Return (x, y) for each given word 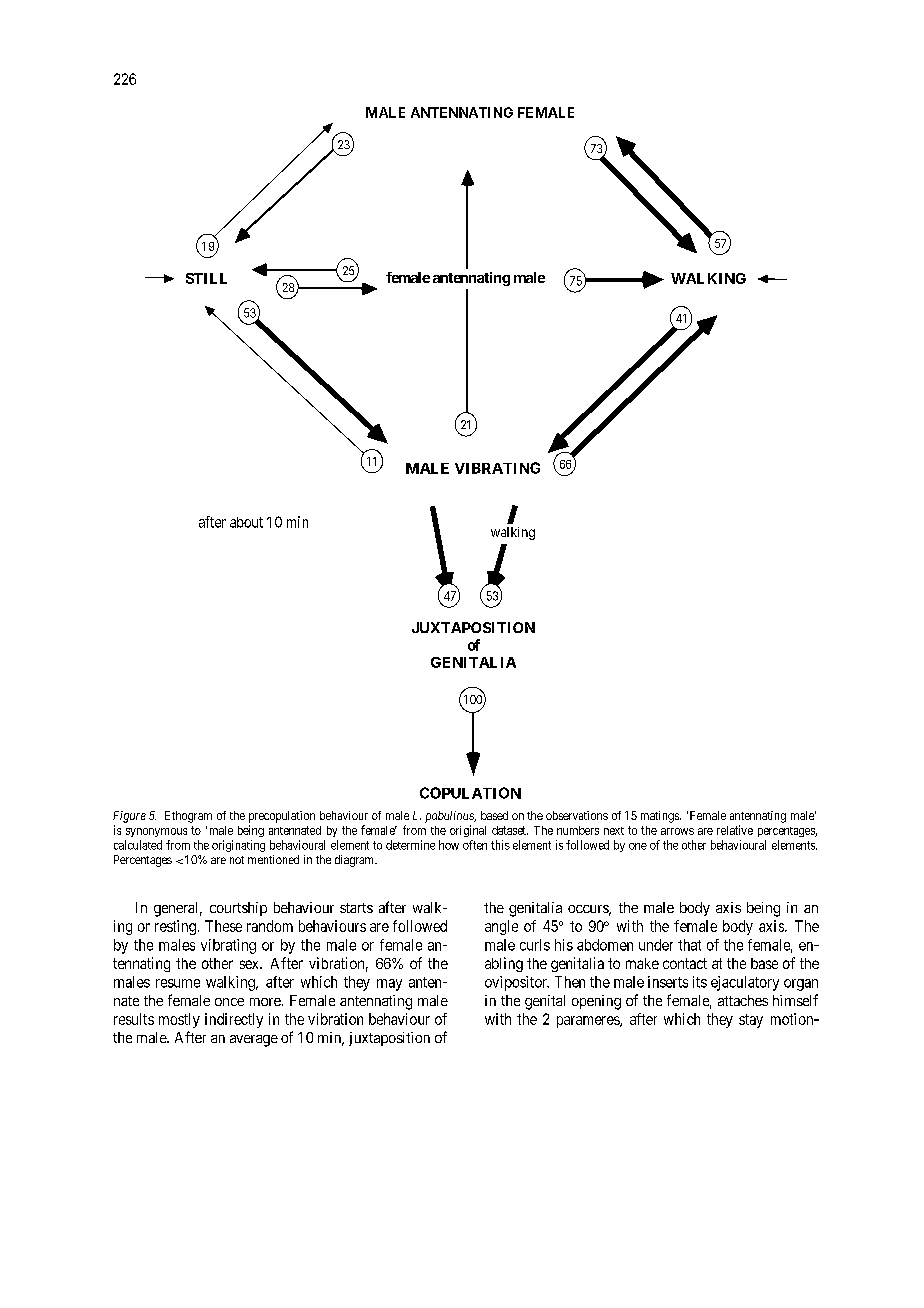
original (468, 831)
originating (238, 846)
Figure (129, 817)
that (689, 945)
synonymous (156, 832)
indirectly (234, 1020)
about (246, 522)
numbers (578, 830)
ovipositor (517, 983)
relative (735, 830)
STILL (206, 278)
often (475, 845)
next (614, 831)
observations (577, 815)
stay (751, 1021)
